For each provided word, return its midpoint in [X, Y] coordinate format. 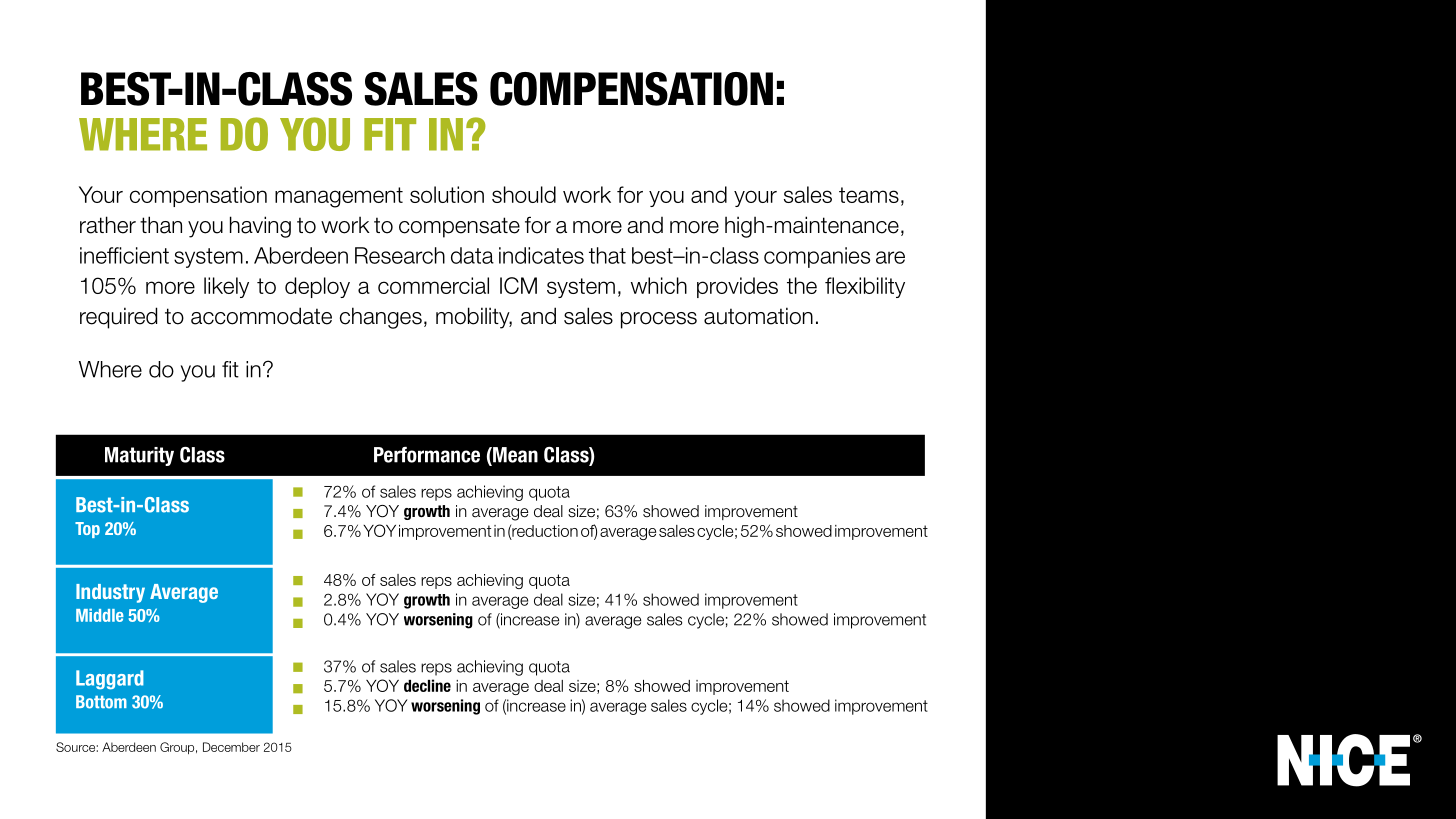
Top [87, 530]
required [118, 318]
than [161, 225]
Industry [110, 593]
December [231, 747]
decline [427, 685]
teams [869, 195]
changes [381, 318]
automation [758, 316]
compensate [459, 227]
